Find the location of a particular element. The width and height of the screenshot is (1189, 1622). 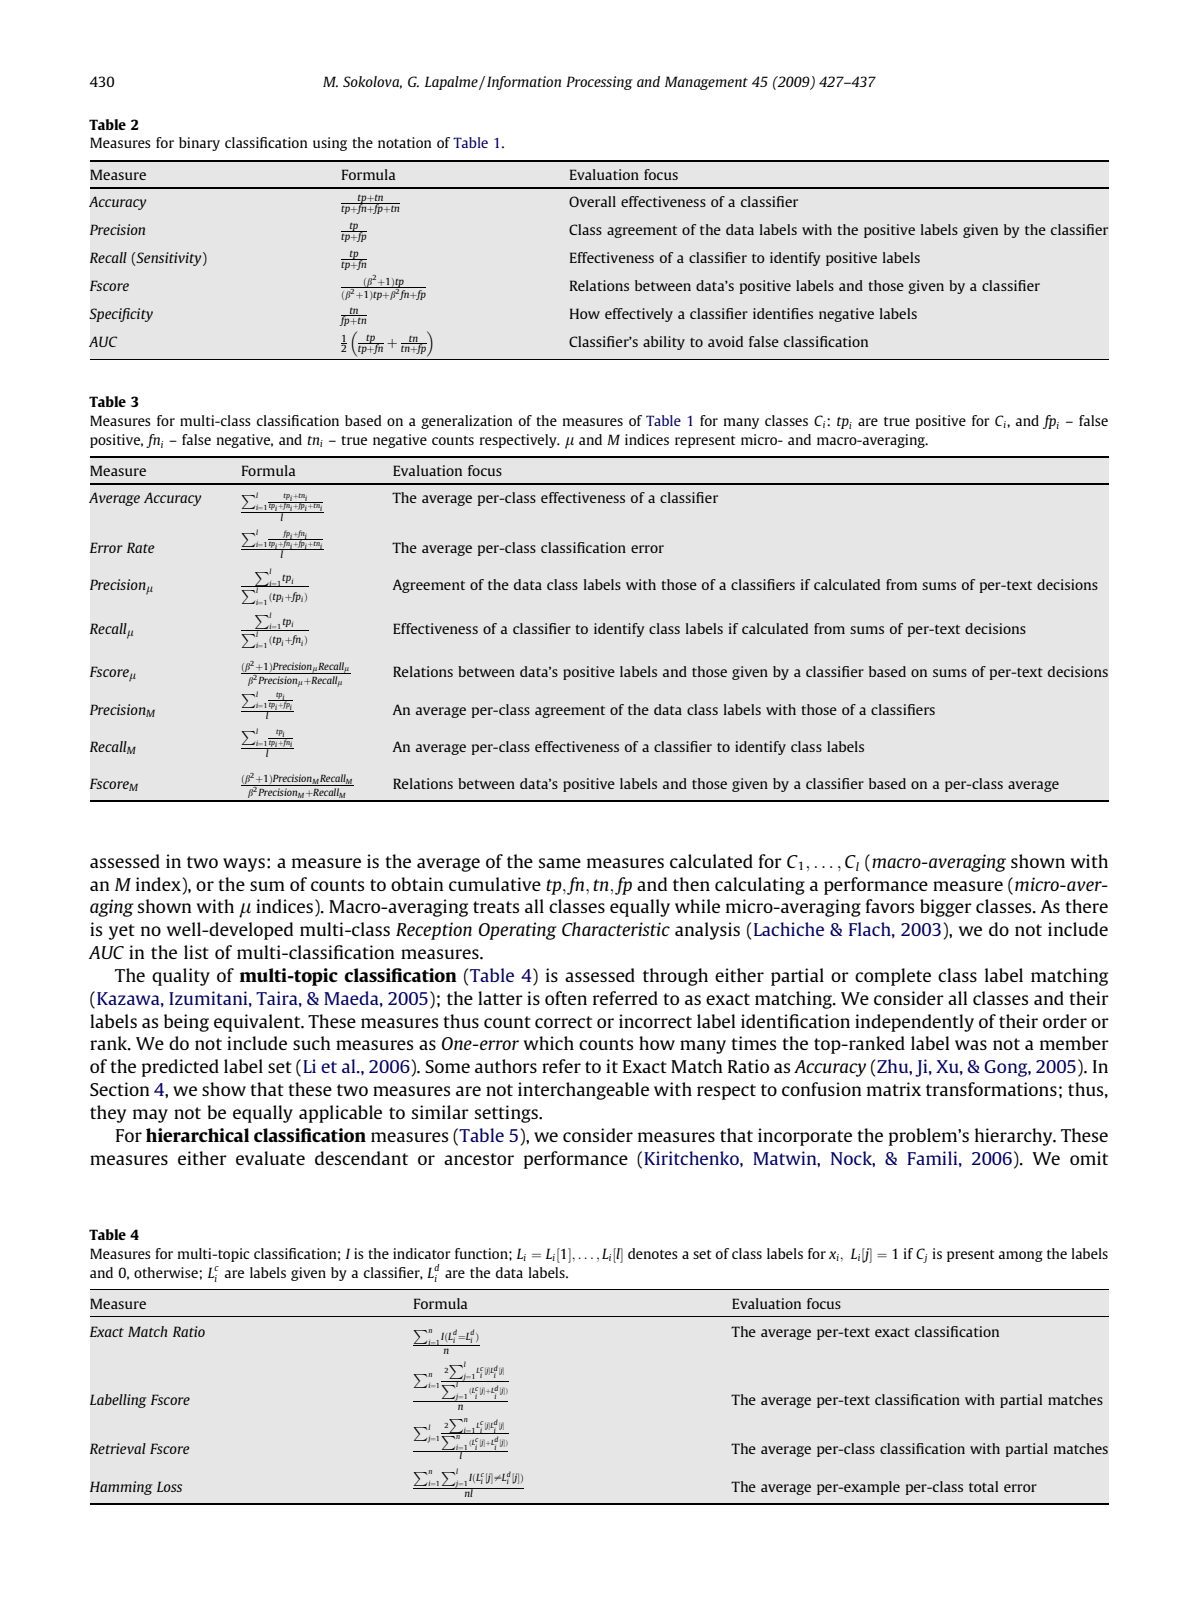

Loss is located at coordinates (169, 1486).
